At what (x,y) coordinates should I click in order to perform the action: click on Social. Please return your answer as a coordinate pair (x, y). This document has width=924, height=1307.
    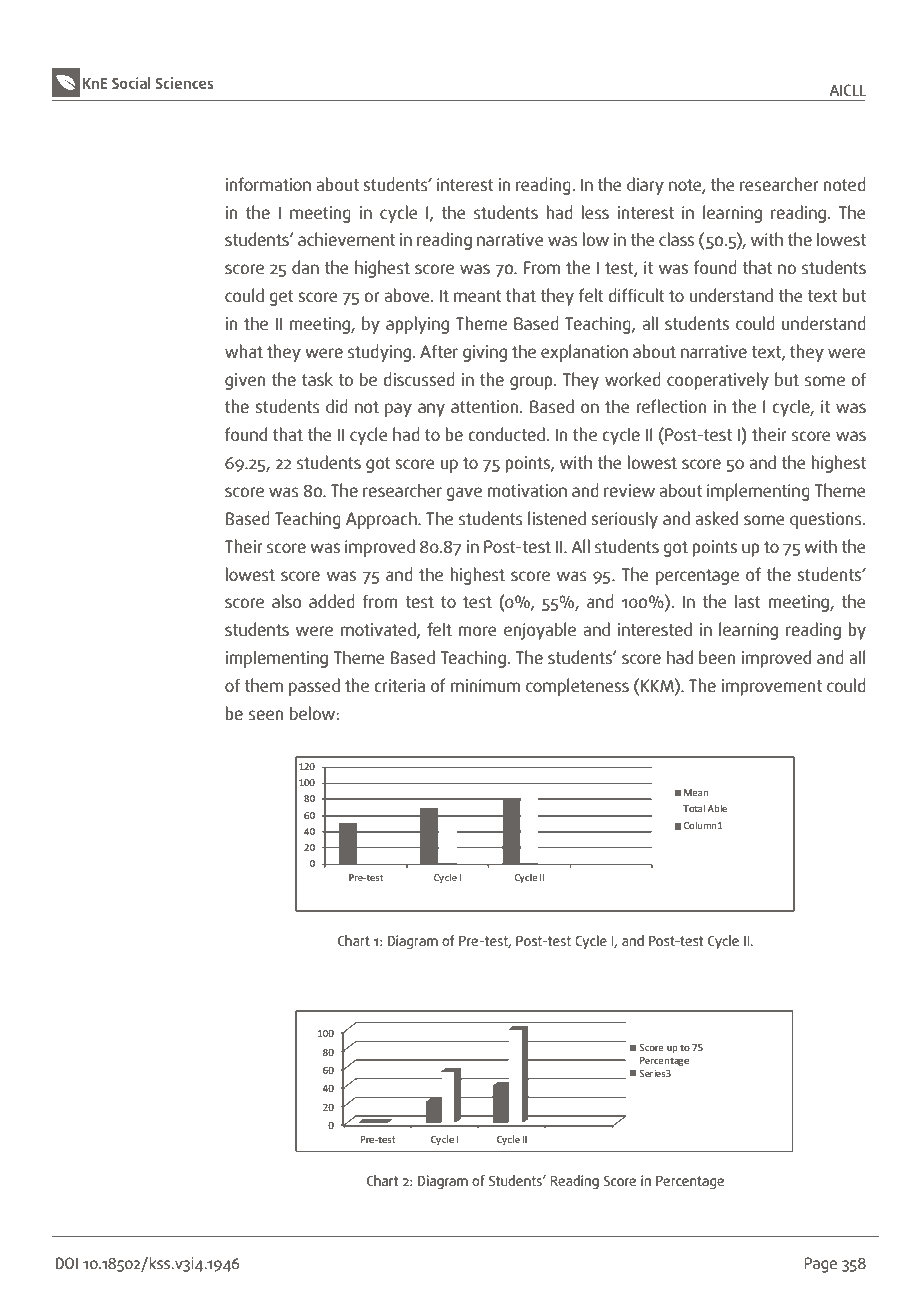
    Looking at the image, I should click on (131, 83).
